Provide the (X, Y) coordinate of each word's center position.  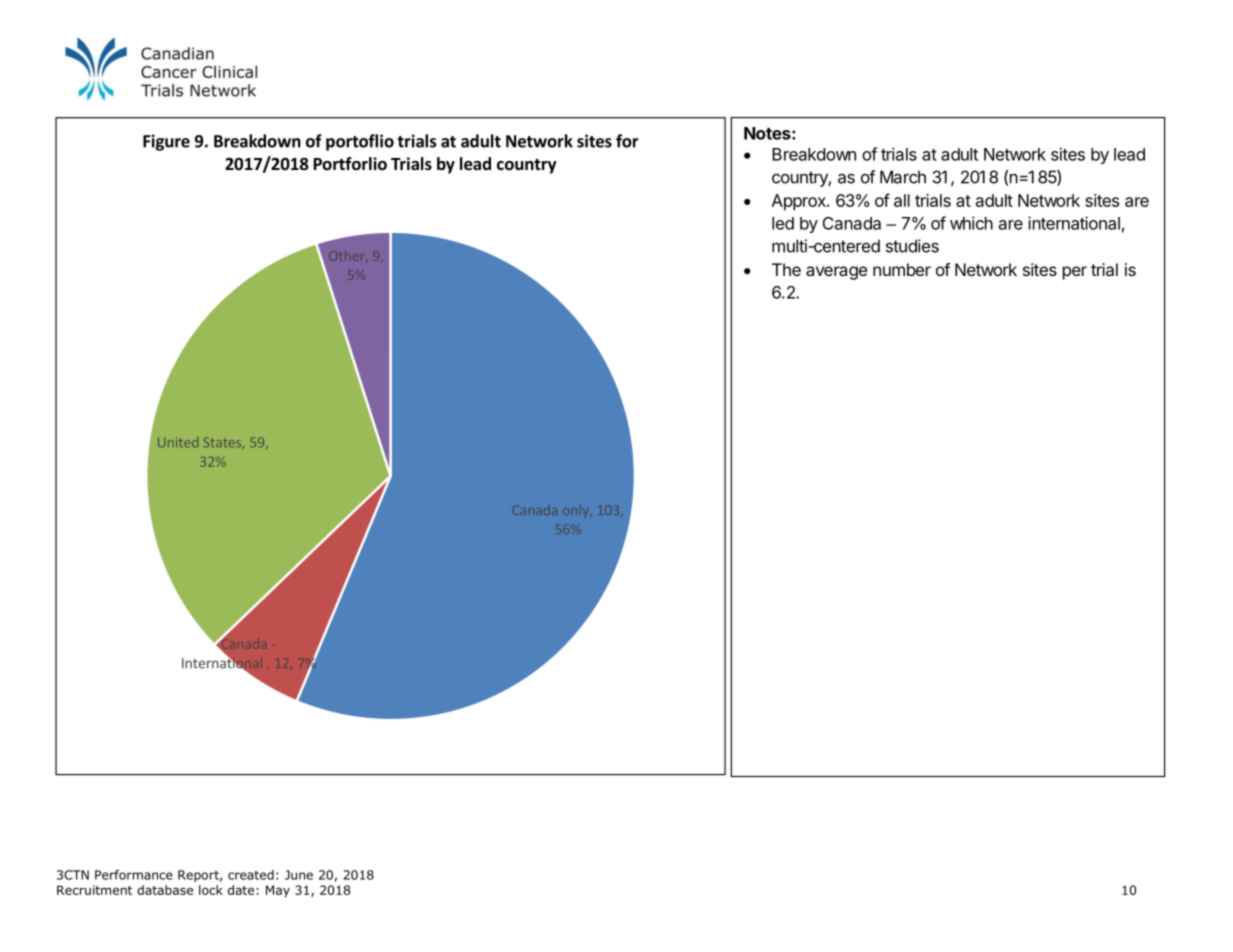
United (178, 442)
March (903, 177)
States (223, 443)
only (577, 511)
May (278, 891)
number (902, 269)
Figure (166, 142)
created (251, 875)
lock (211, 890)
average (836, 273)
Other (348, 256)
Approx (800, 202)
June (299, 875)
